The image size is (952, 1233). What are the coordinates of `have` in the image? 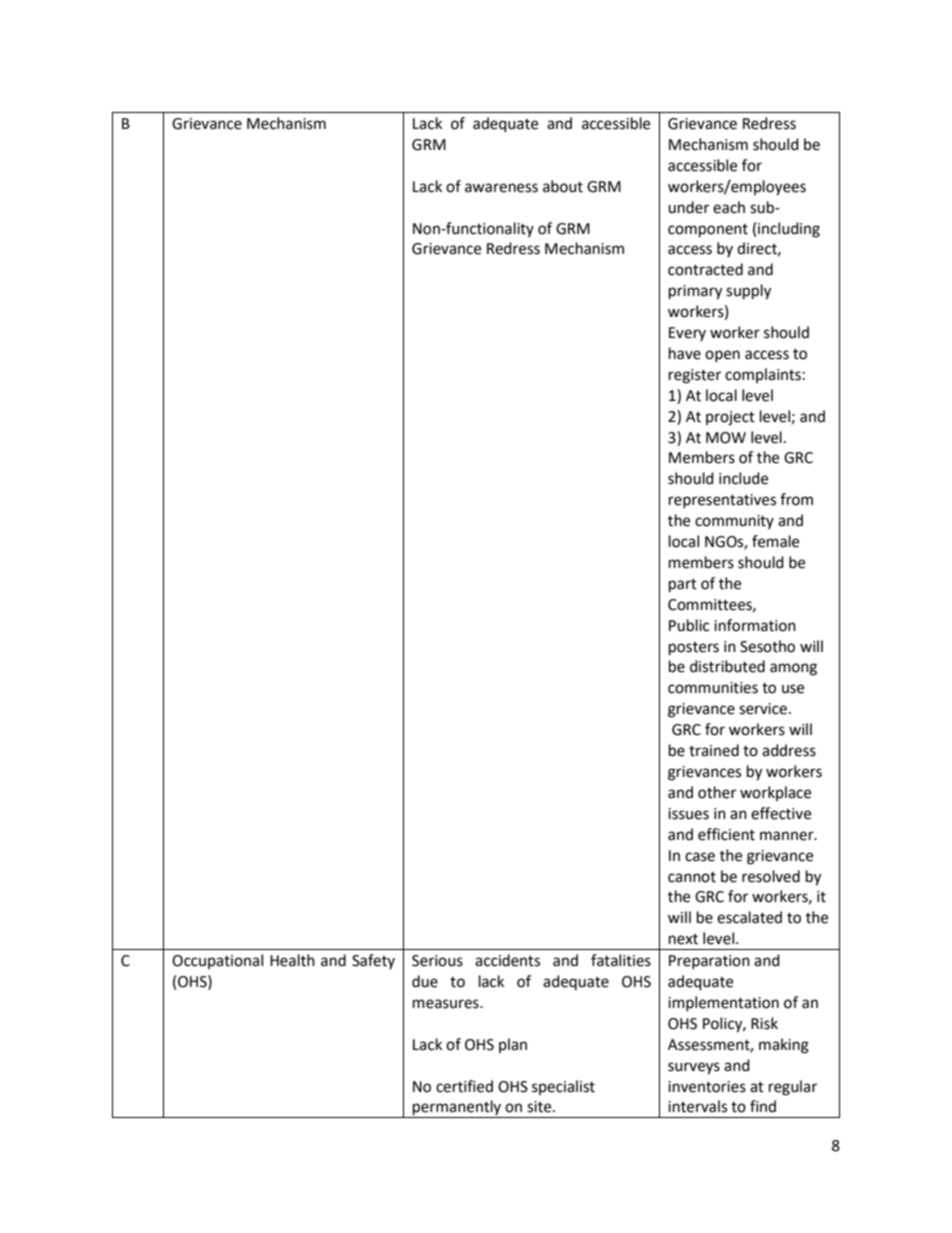 It's located at (685, 353).
